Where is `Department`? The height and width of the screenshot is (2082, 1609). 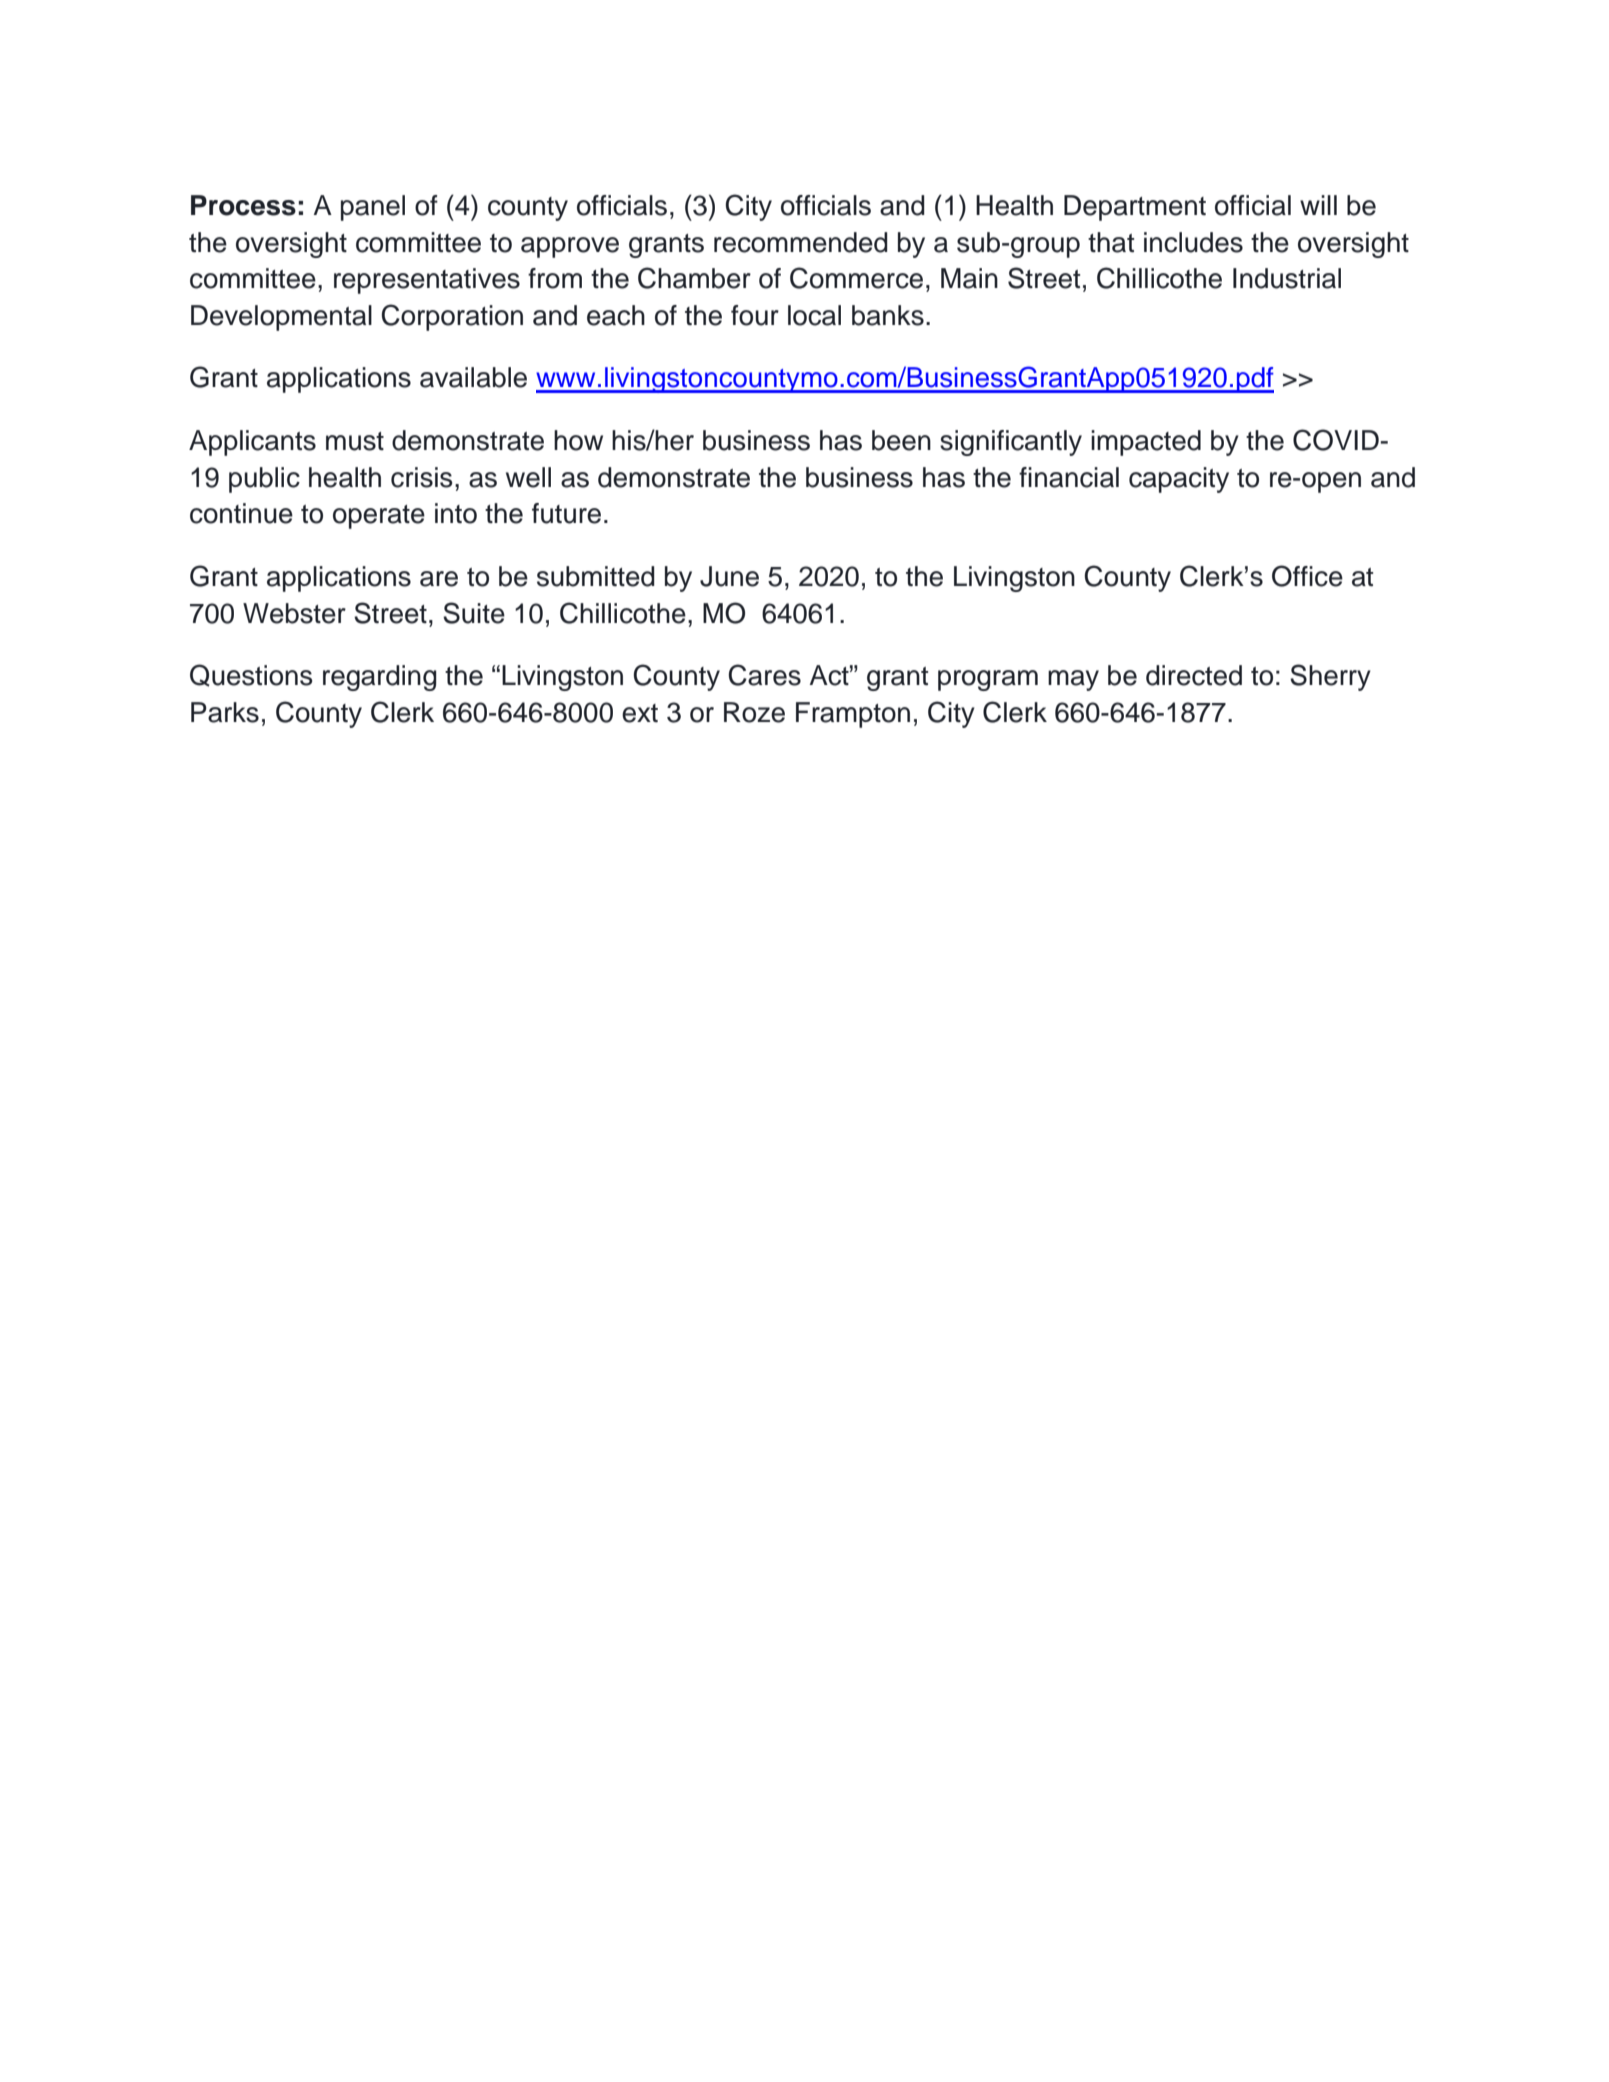
Department is located at coordinates (1135, 208).
